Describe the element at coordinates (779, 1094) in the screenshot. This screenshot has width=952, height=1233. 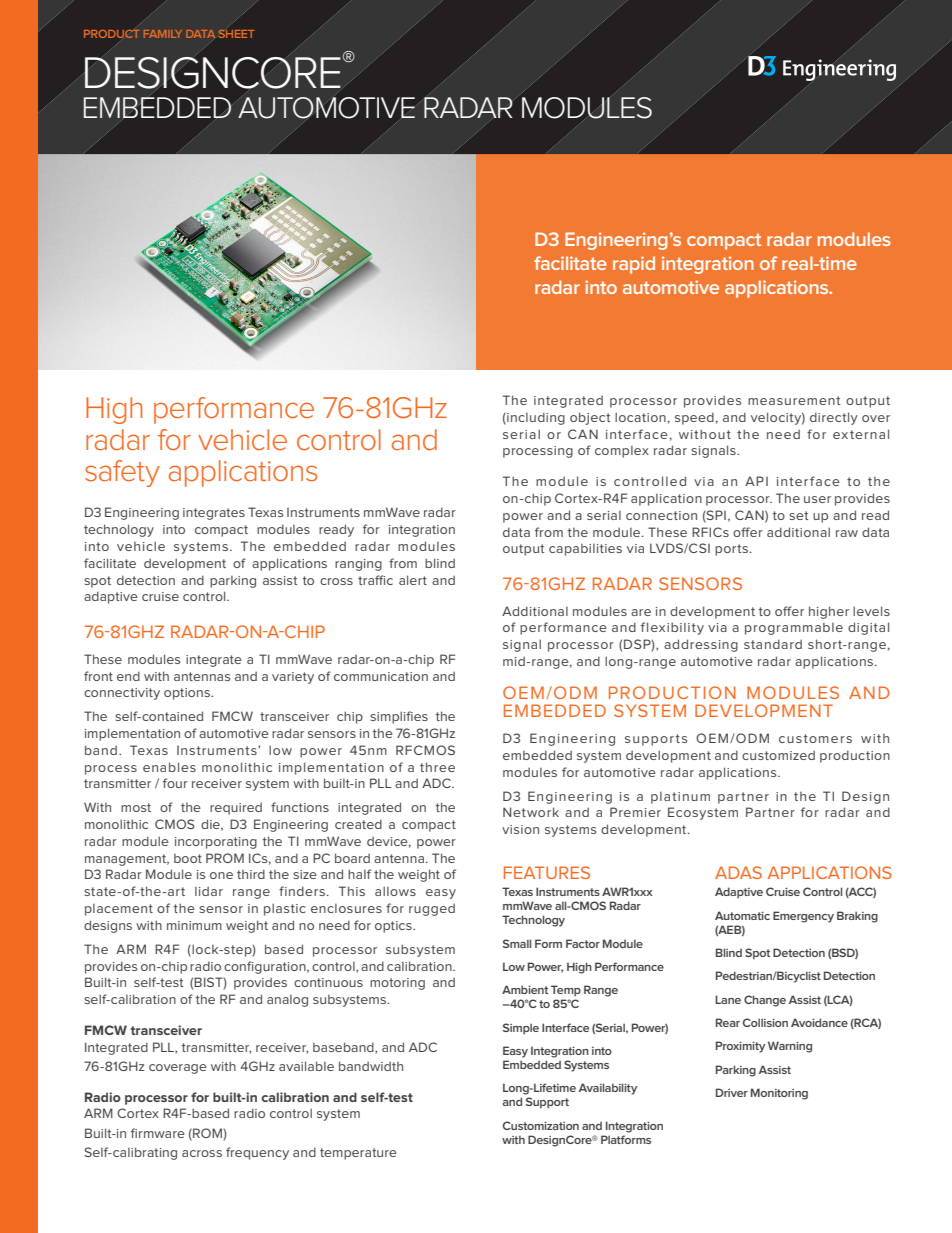
I see `Monitoring` at that location.
